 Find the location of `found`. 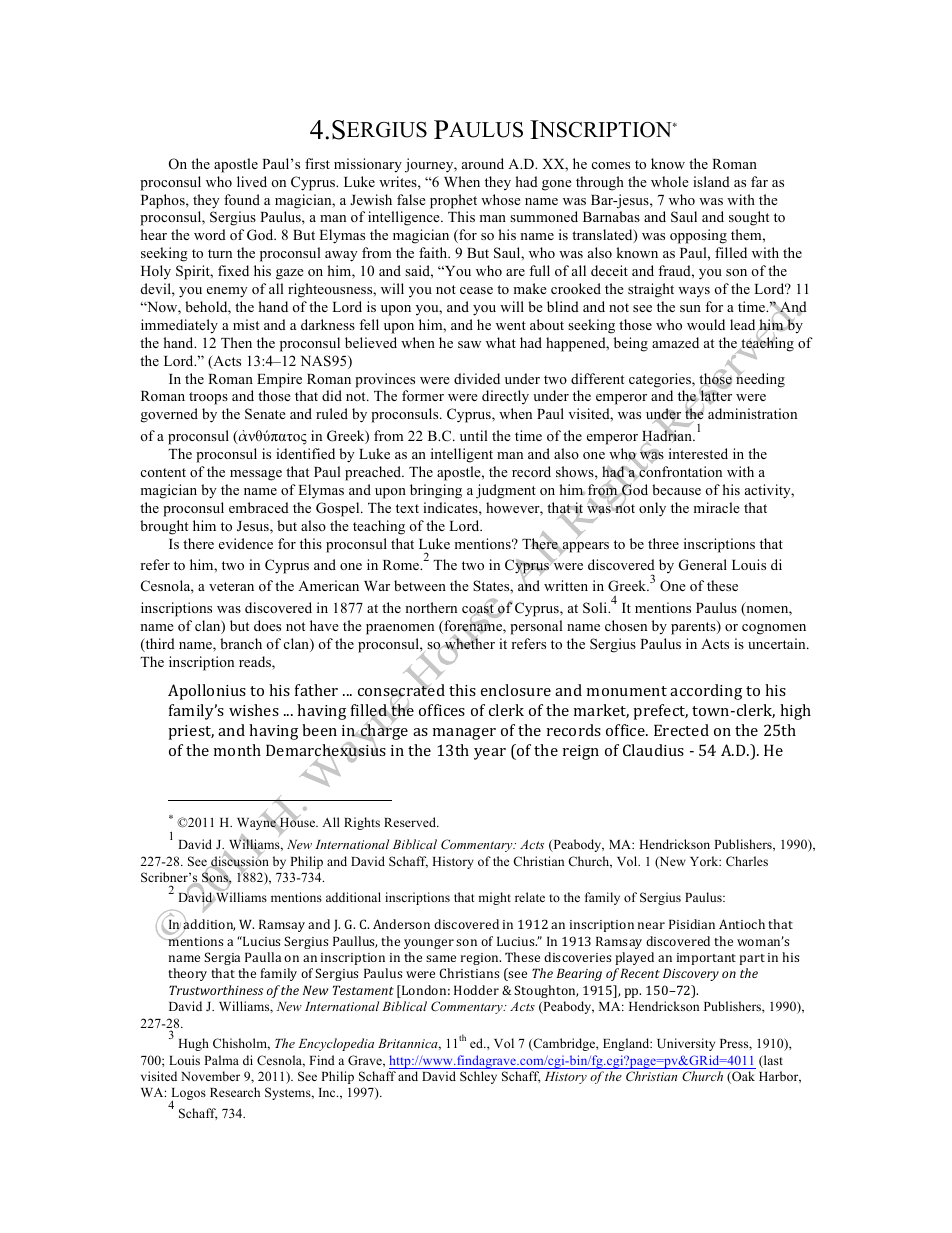

found is located at coordinates (242, 199).
